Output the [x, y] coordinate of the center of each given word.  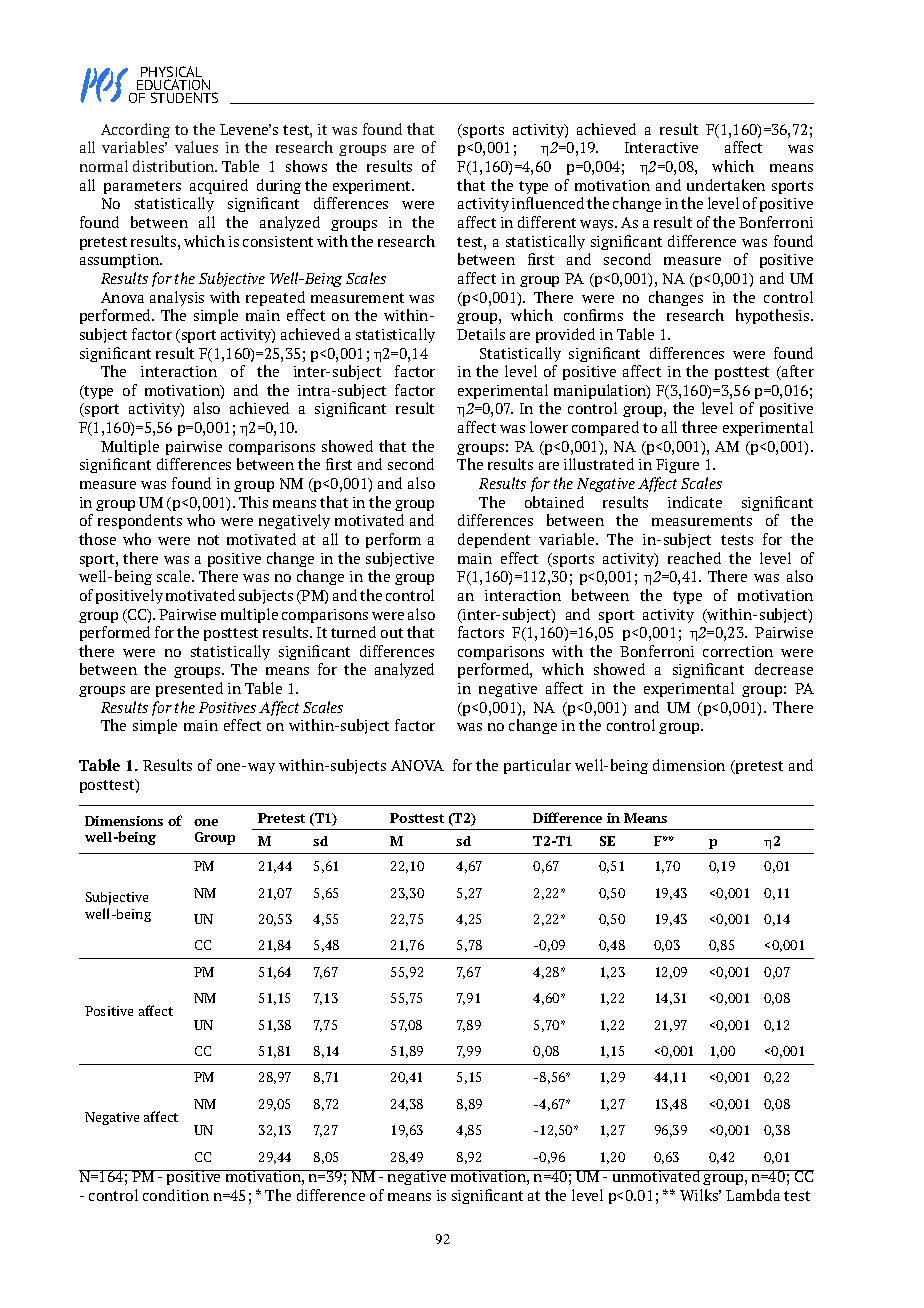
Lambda [753, 1195]
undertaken [726, 185]
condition [176, 1195]
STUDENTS [184, 97]
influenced [548, 203]
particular [537, 766]
